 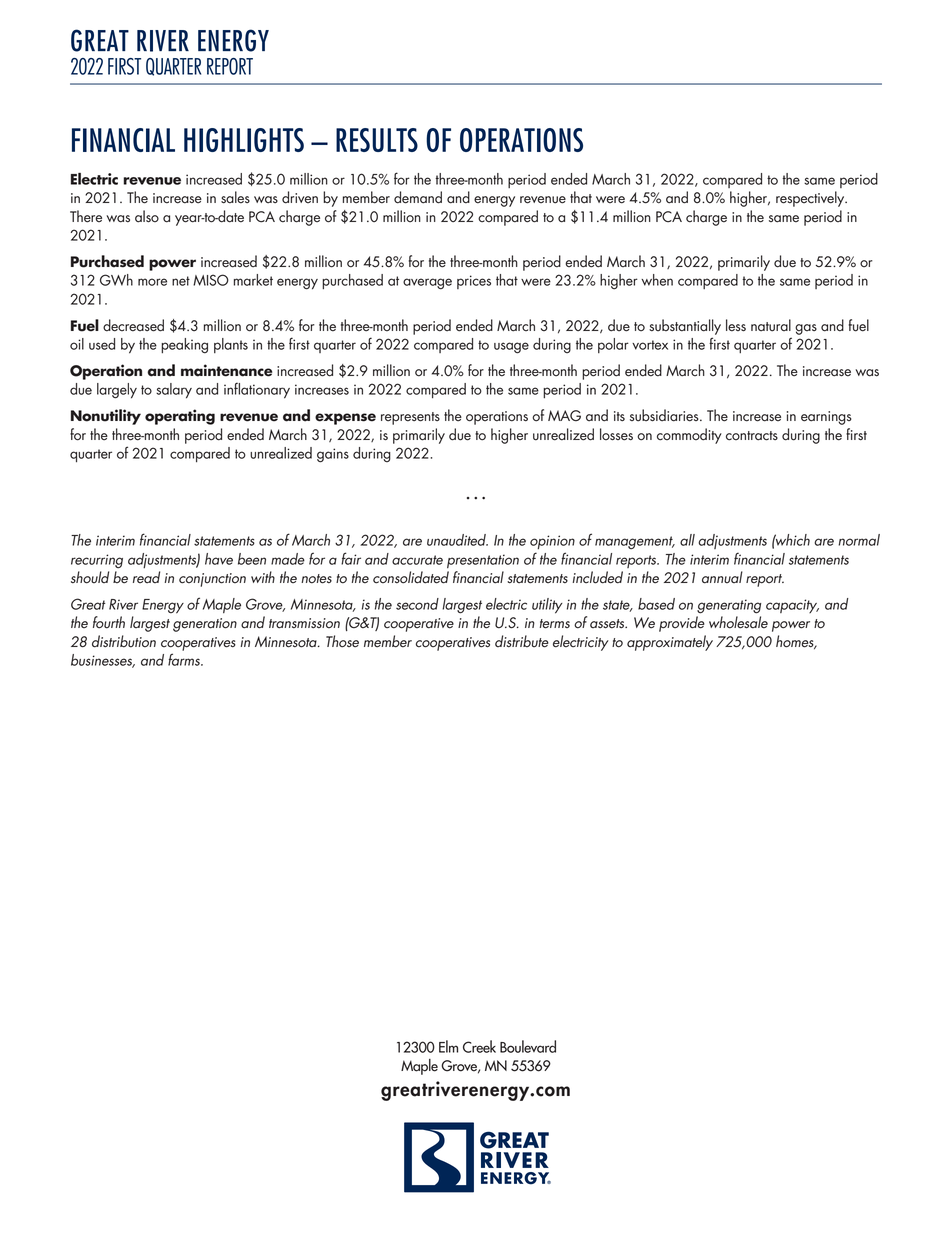 I want to click on demand, so click(x=418, y=197).
